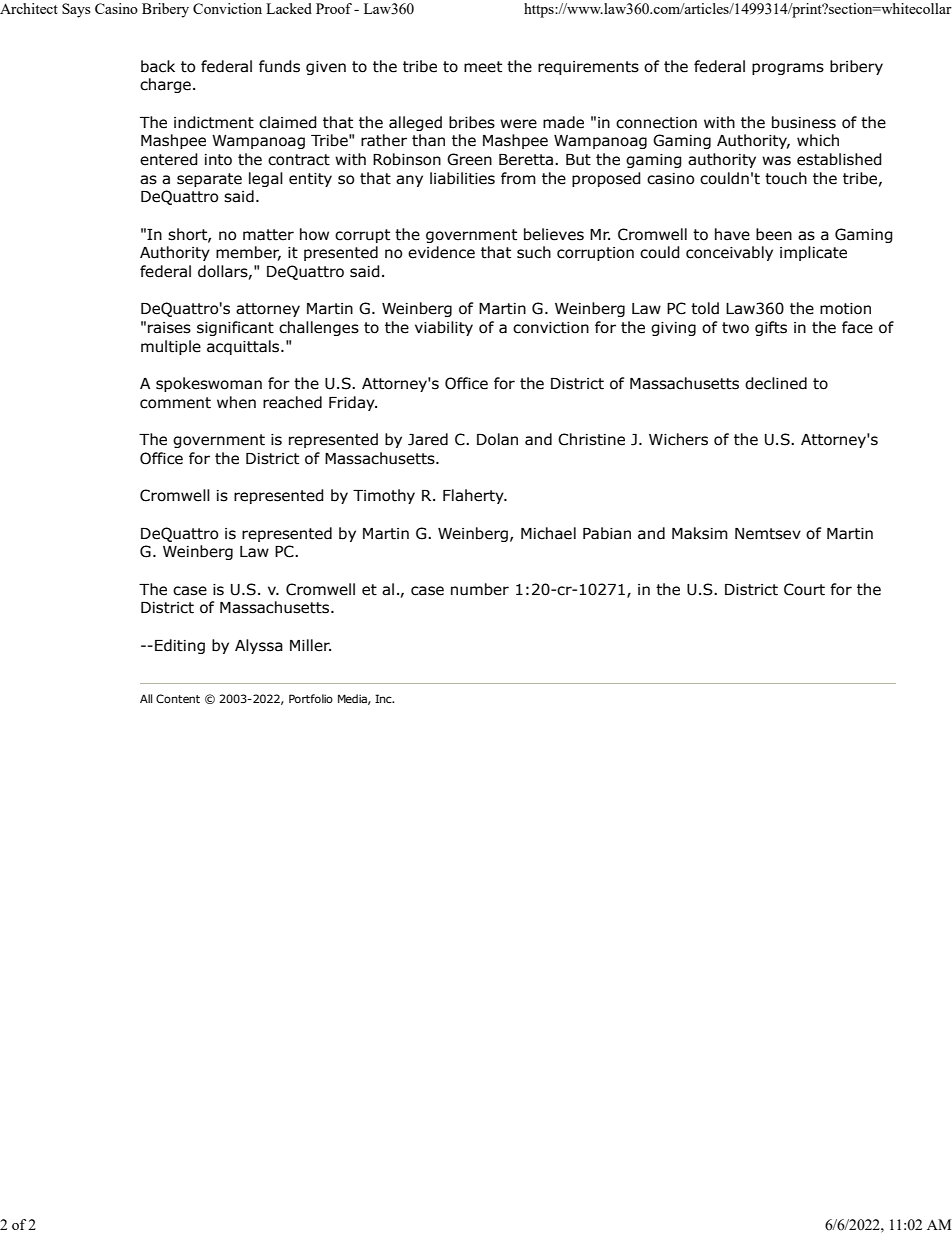 The image size is (952, 1233). Describe the element at coordinates (469, 159) in the screenshot. I see `Green` at that location.
